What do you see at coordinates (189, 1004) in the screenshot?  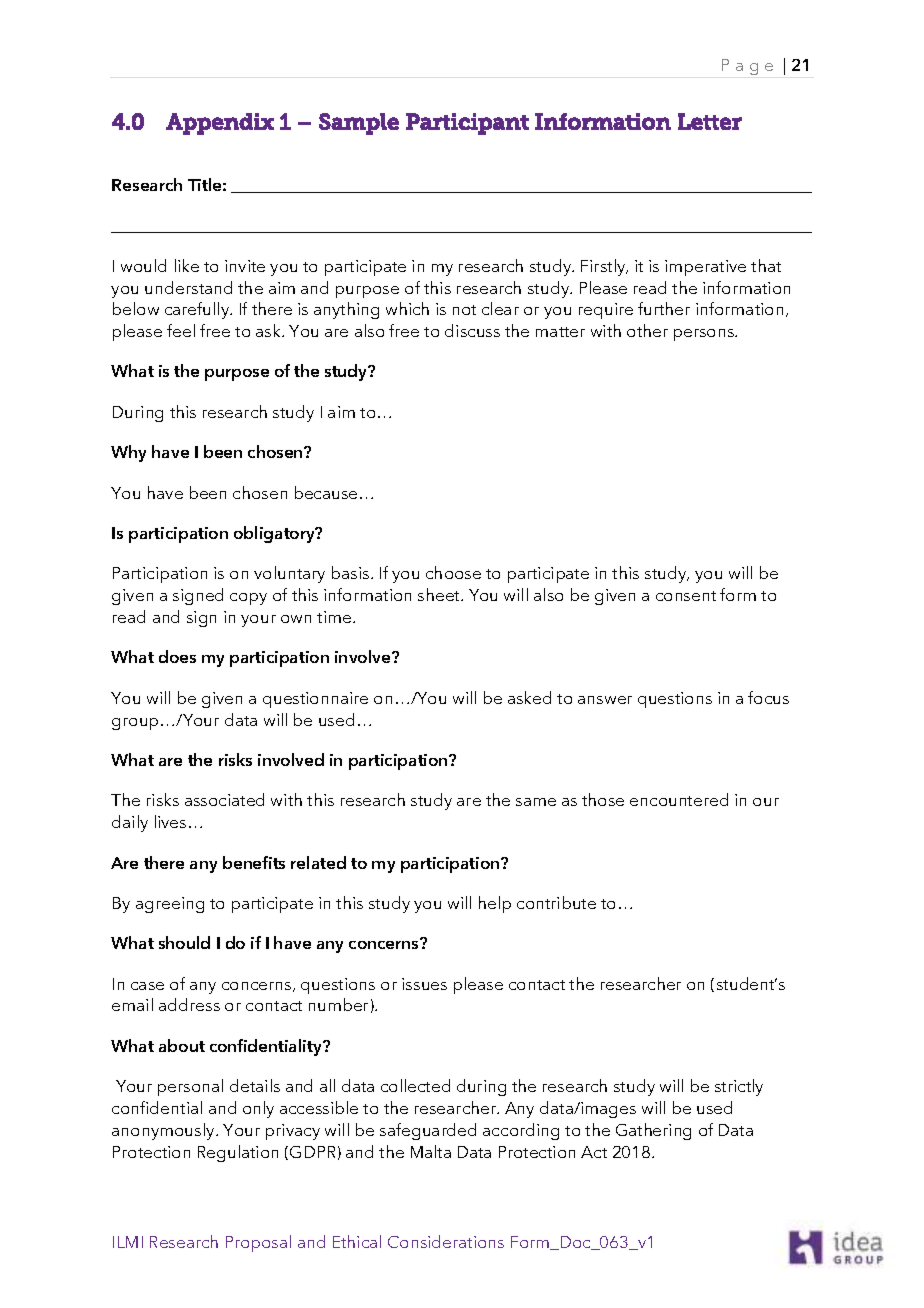 I see `address` at bounding box center [189, 1004].
